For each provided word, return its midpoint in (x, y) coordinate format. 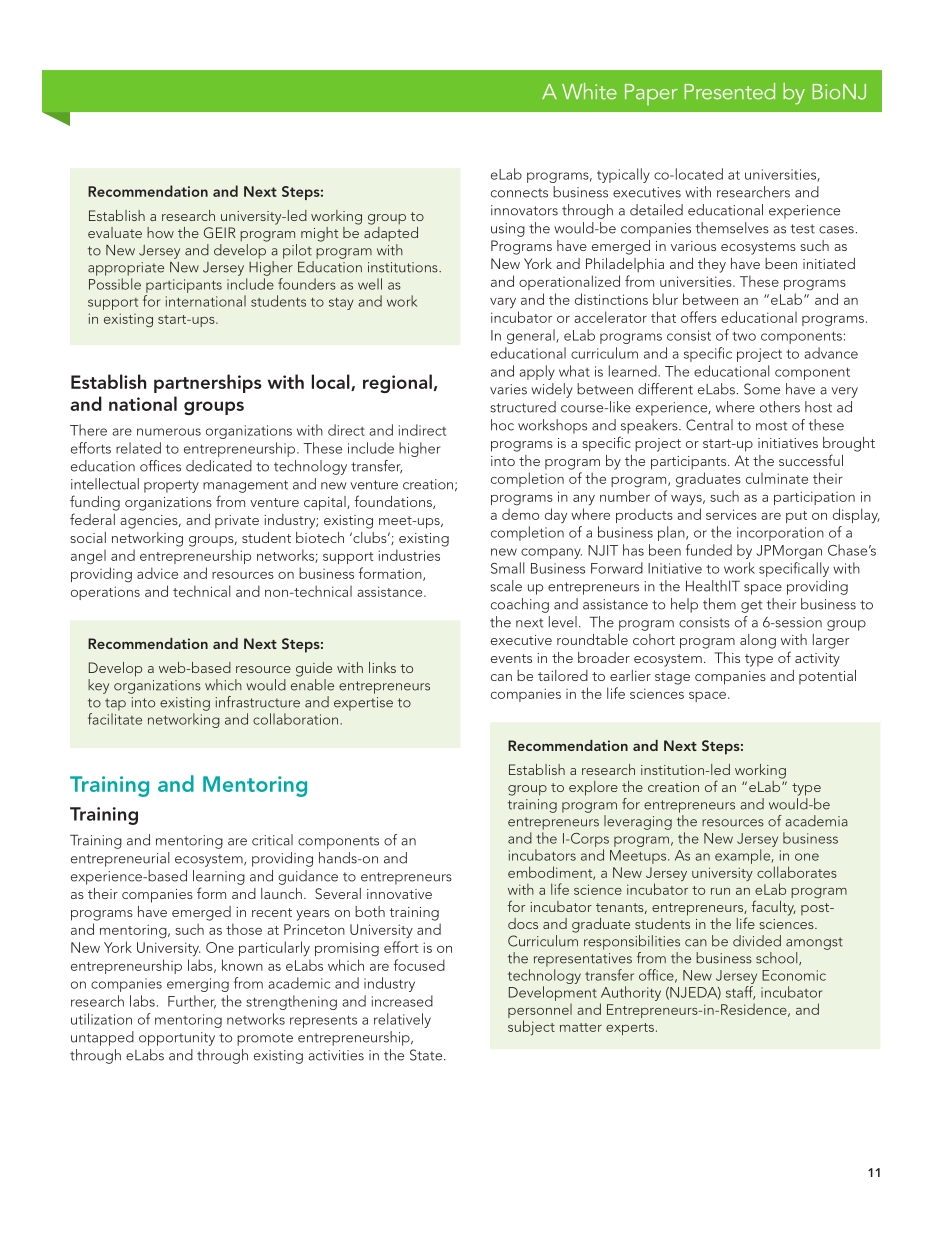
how (160, 232)
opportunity (177, 1039)
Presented (729, 91)
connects (519, 193)
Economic (794, 975)
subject (531, 1028)
